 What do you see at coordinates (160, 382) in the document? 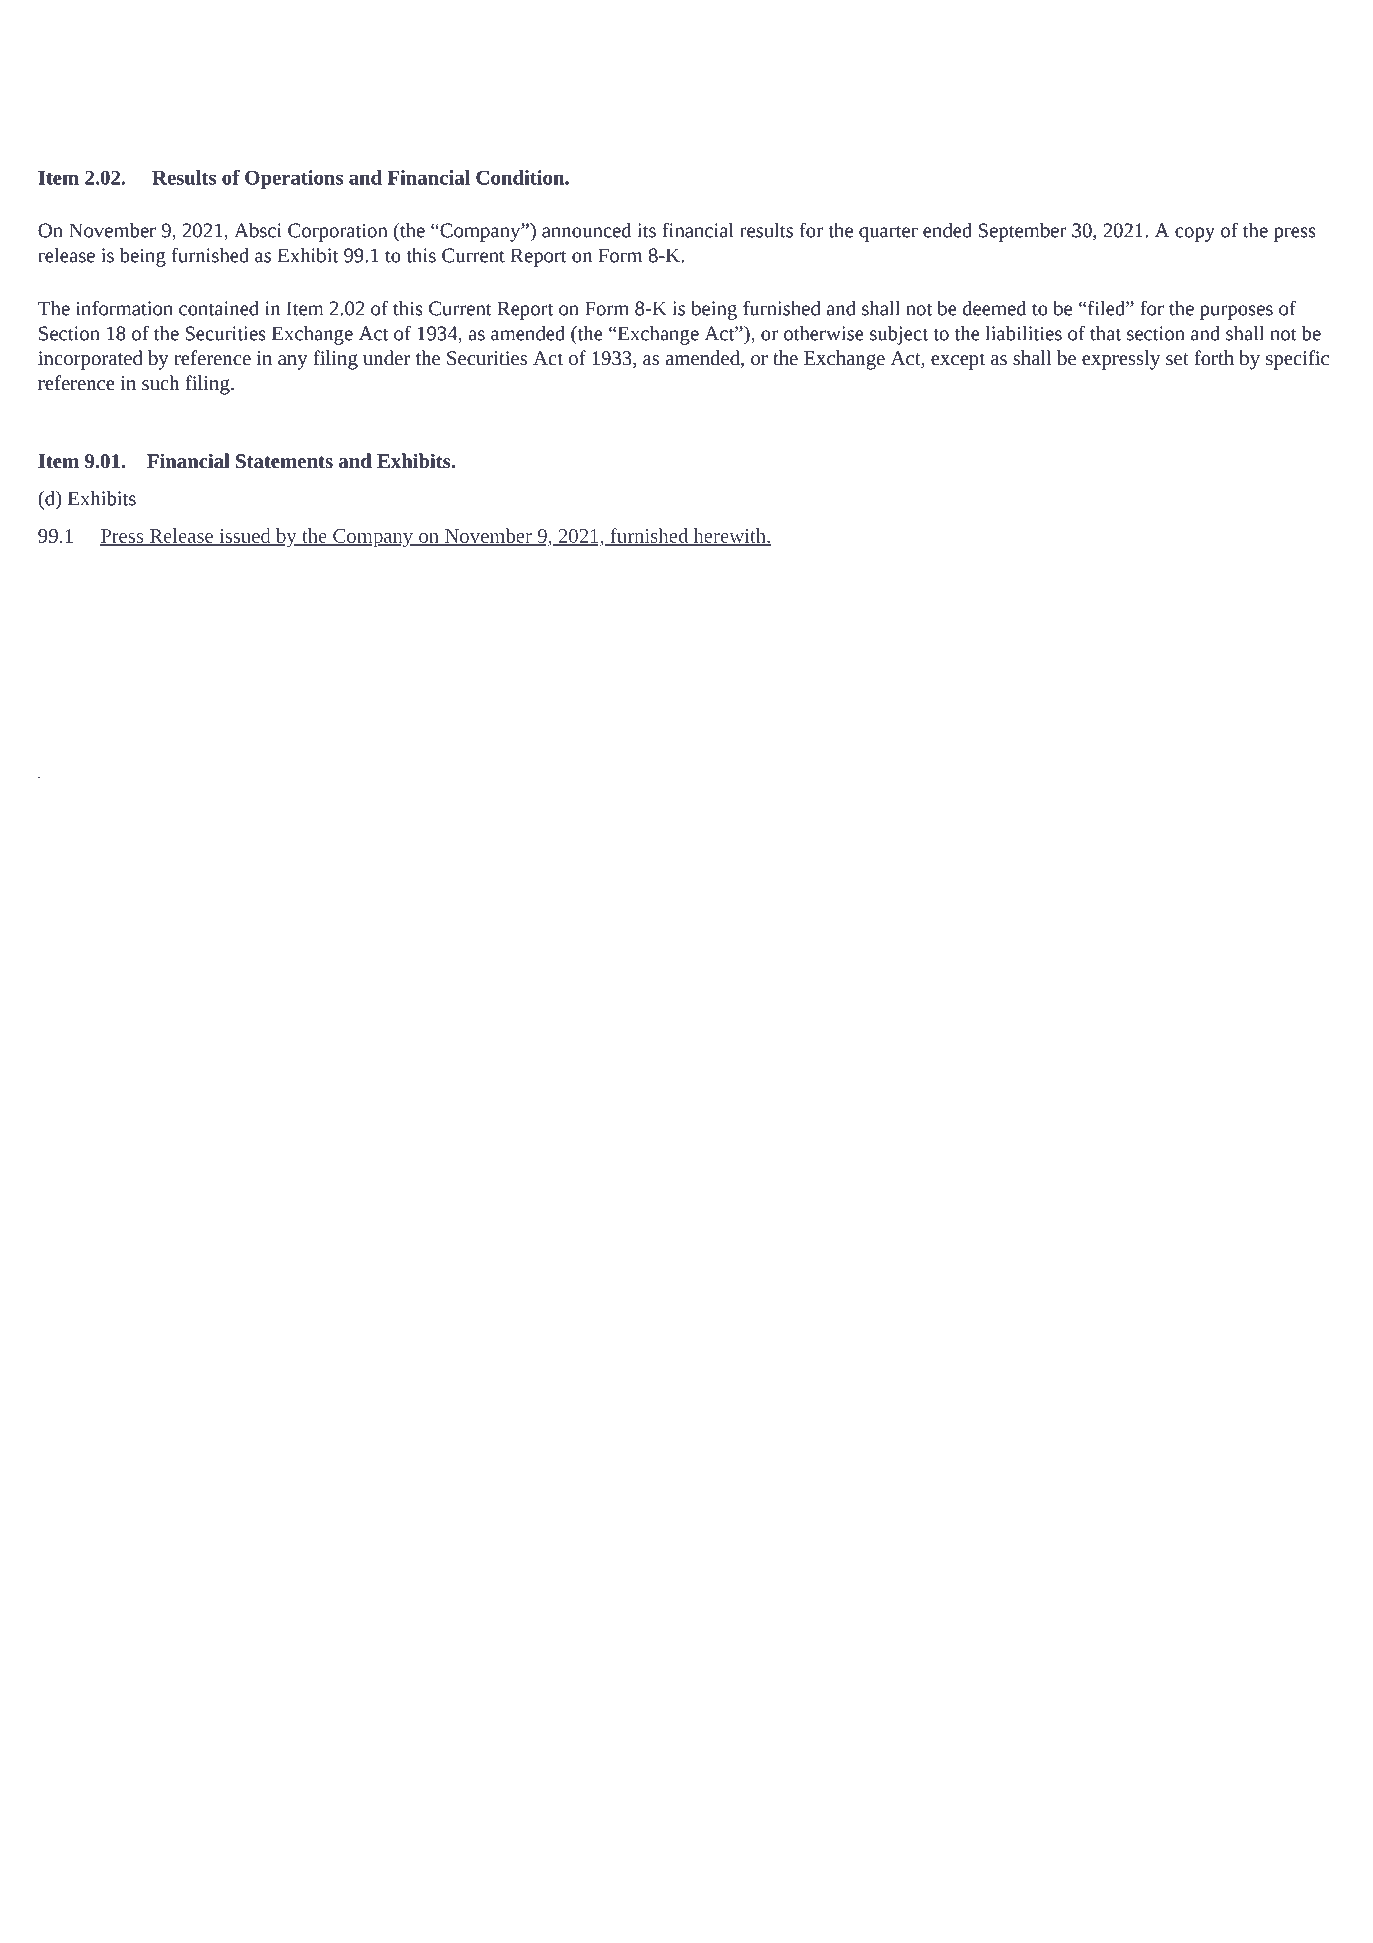
I see `such` at bounding box center [160, 382].
